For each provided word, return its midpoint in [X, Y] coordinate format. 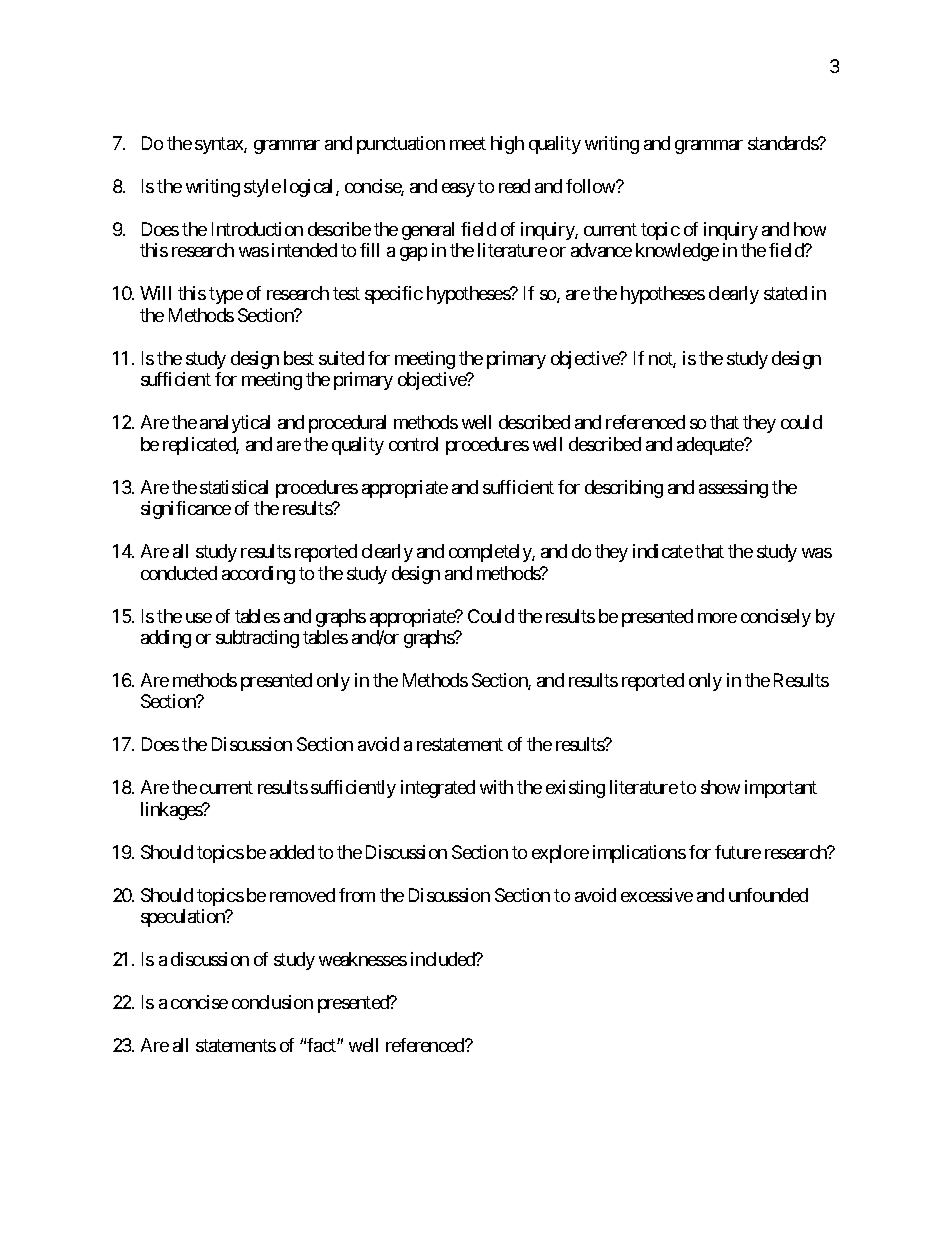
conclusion [272, 1002]
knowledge [677, 252]
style [262, 188]
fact [322, 1045]
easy [458, 190]
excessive [657, 895]
